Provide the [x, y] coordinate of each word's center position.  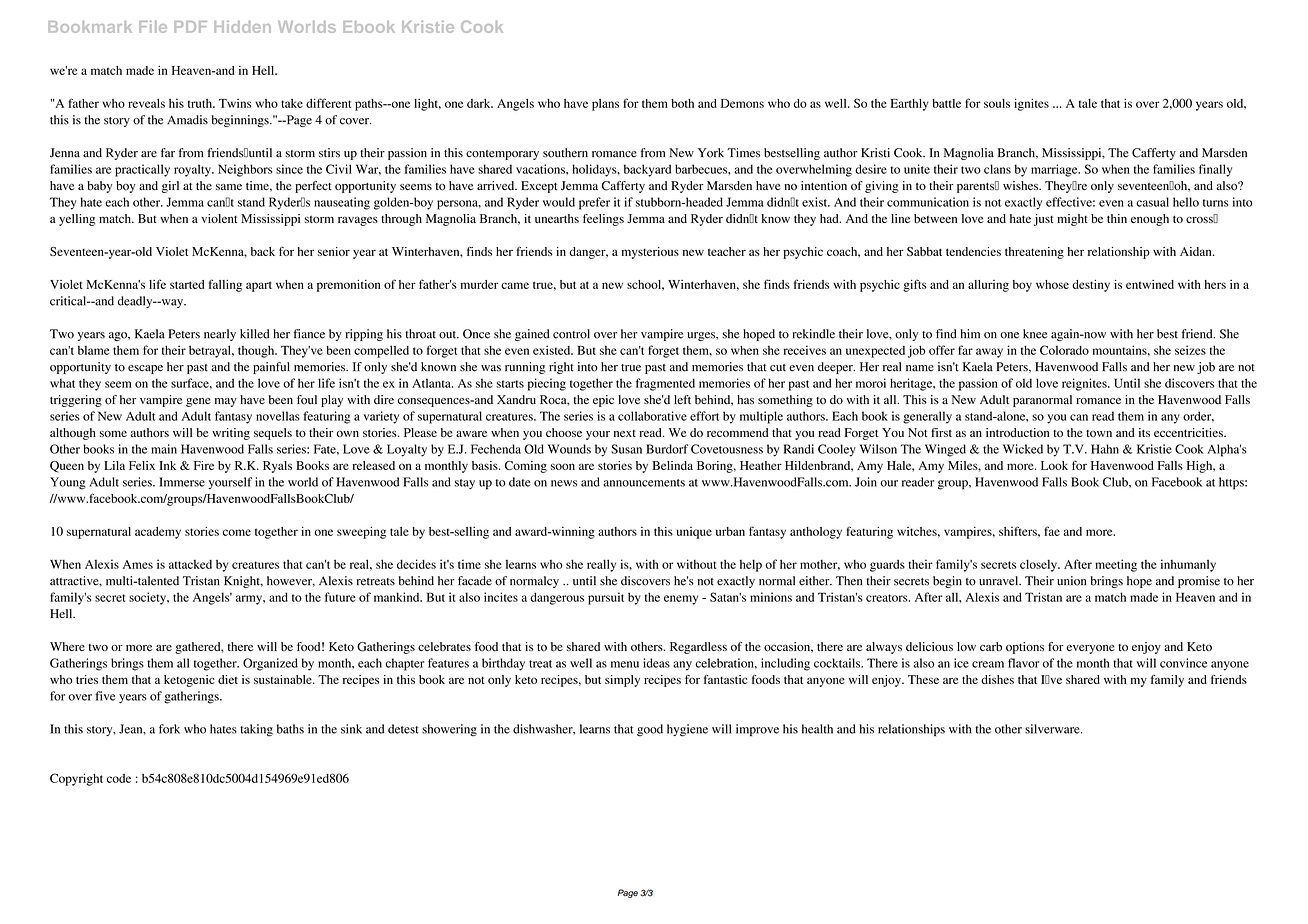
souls [997, 103]
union [1071, 581]
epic [603, 401]
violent [219, 218]
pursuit [606, 598]
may [226, 402]
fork [169, 729]
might [1072, 220]
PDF [190, 27]
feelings [603, 220]
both [682, 103]
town [1099, 433]
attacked [190, 564]
